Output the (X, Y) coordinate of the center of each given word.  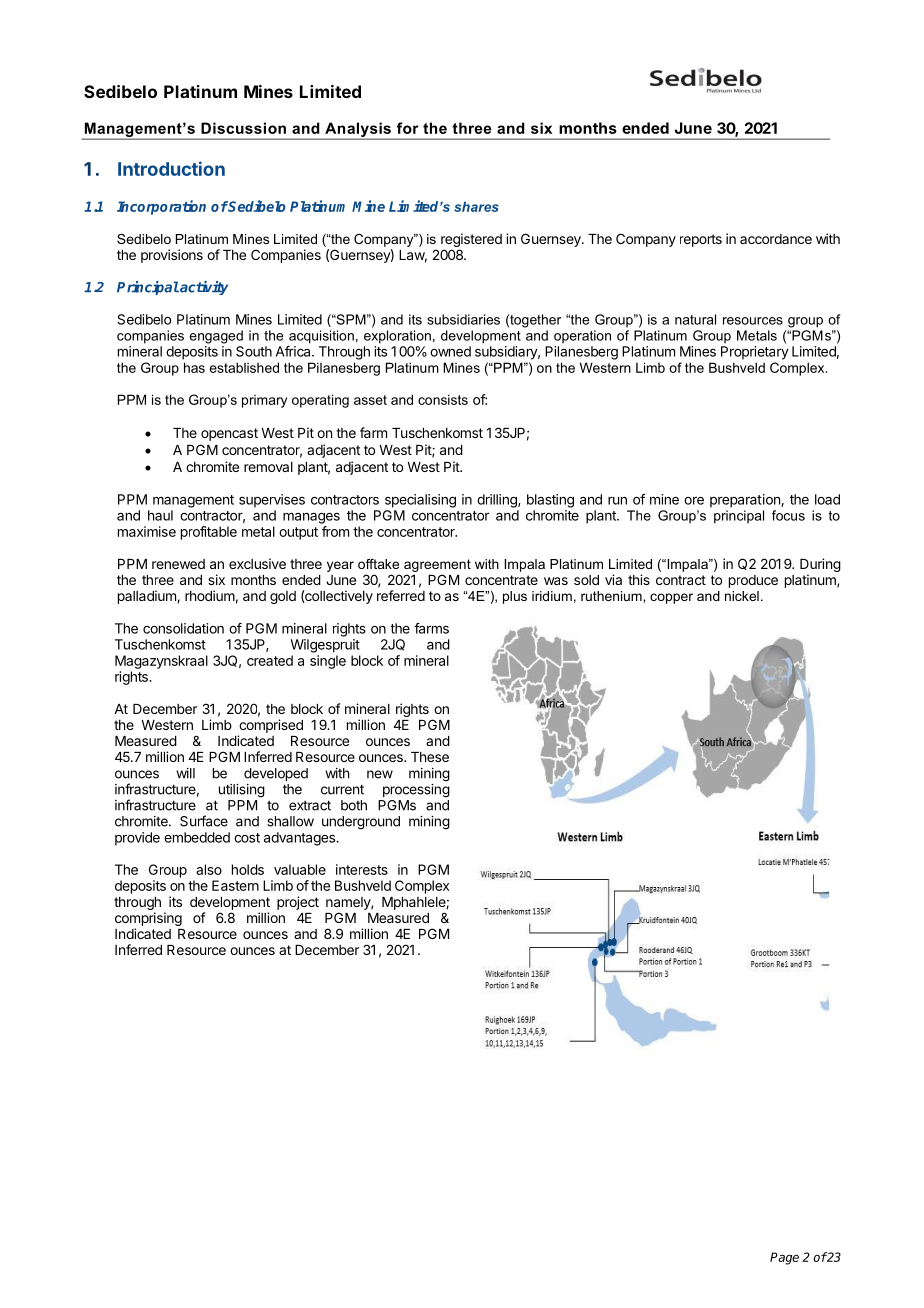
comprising (148, 919)
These (430, 757)
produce (753, 581)
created (270, 660)
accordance (776, 239)
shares (476, 207)
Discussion (243, 128)
